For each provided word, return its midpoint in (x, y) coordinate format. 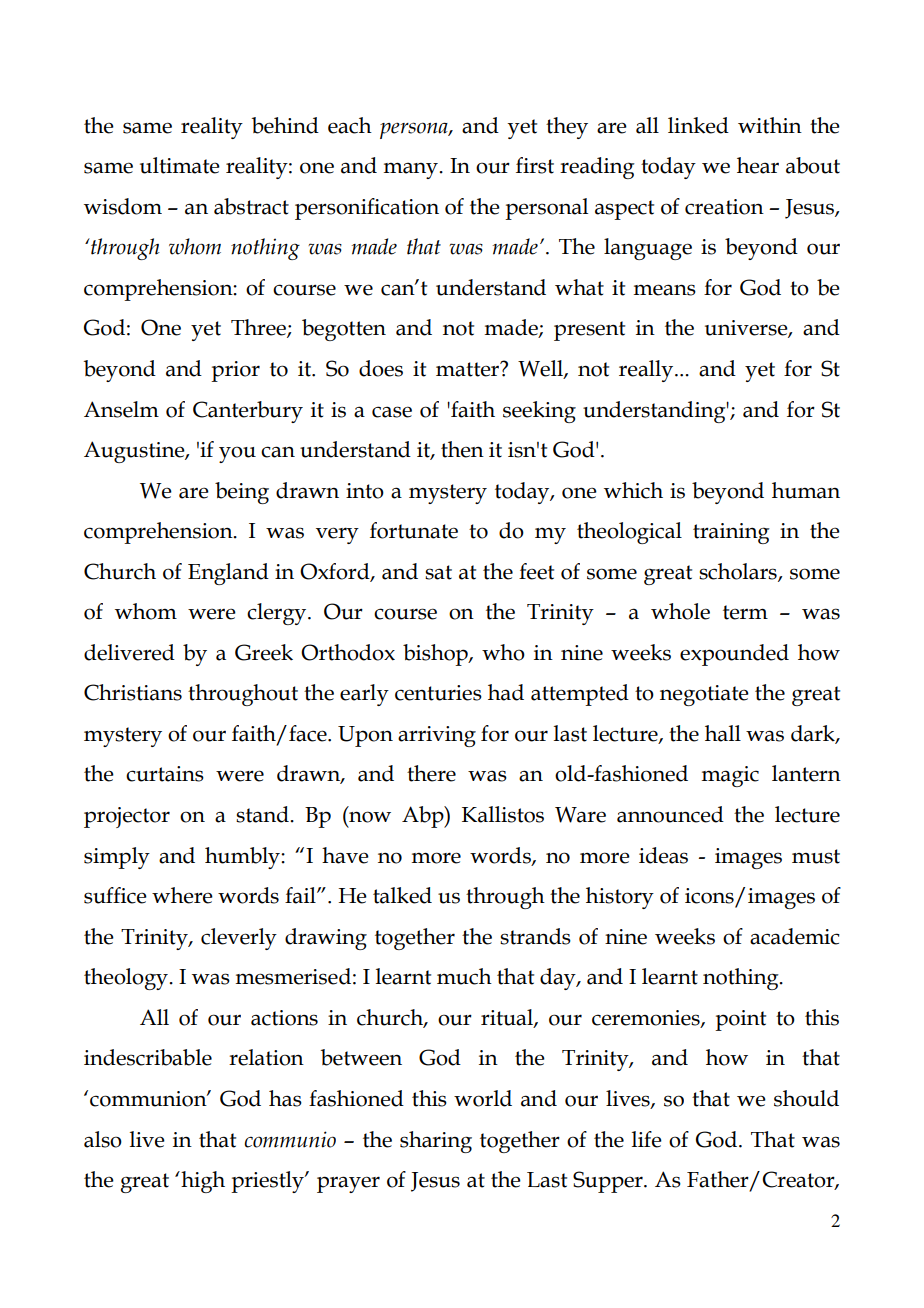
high (202, 1182)
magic (730, 776)
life (647, 1139)
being (242, 493)
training (731, 533)
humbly (243, 858)
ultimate (180, 165)
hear (758, 165)
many (412, 170)
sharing (436, 1142)
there (431, 773)
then (462, 449)
